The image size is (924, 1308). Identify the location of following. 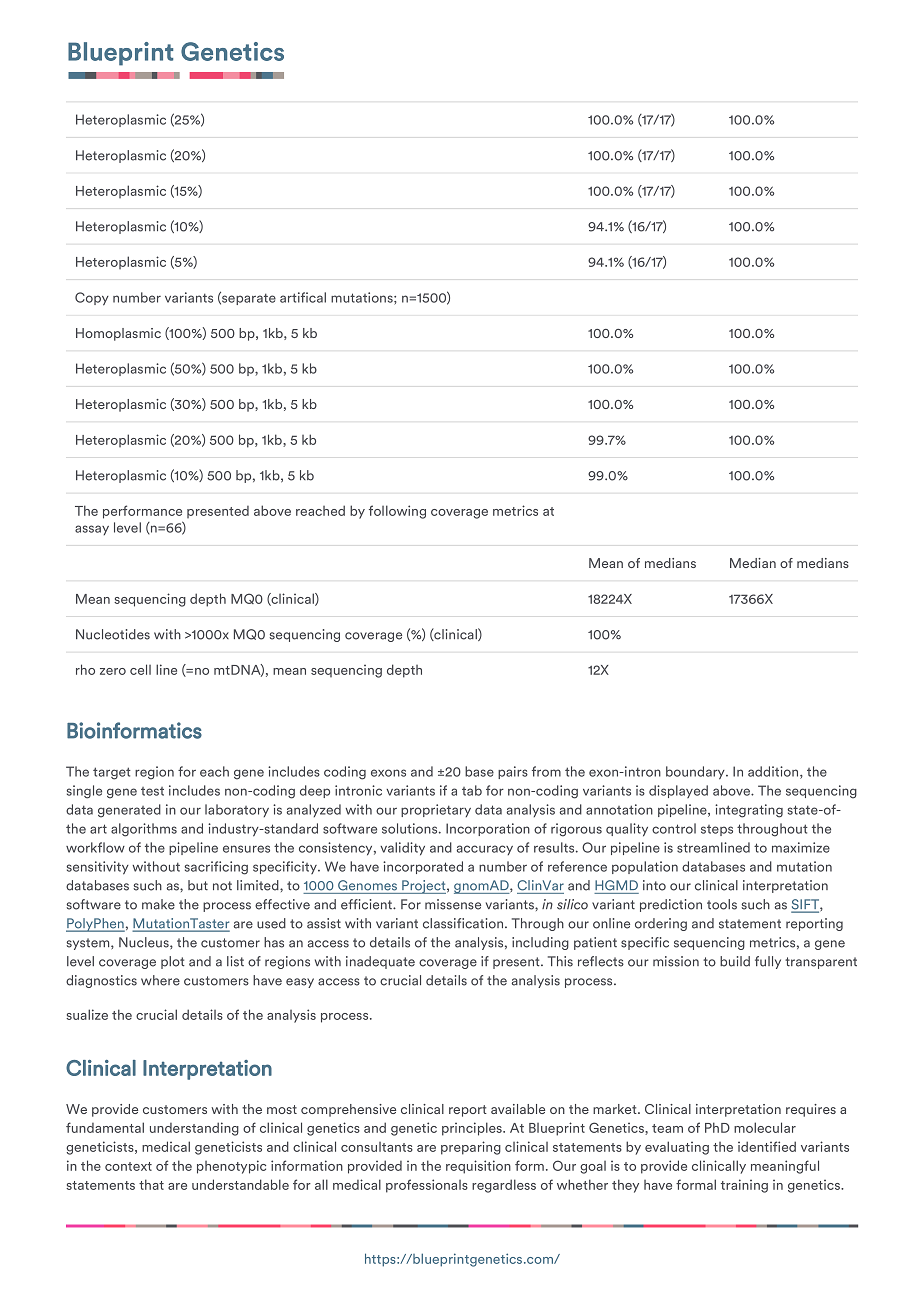
(397, 512).
